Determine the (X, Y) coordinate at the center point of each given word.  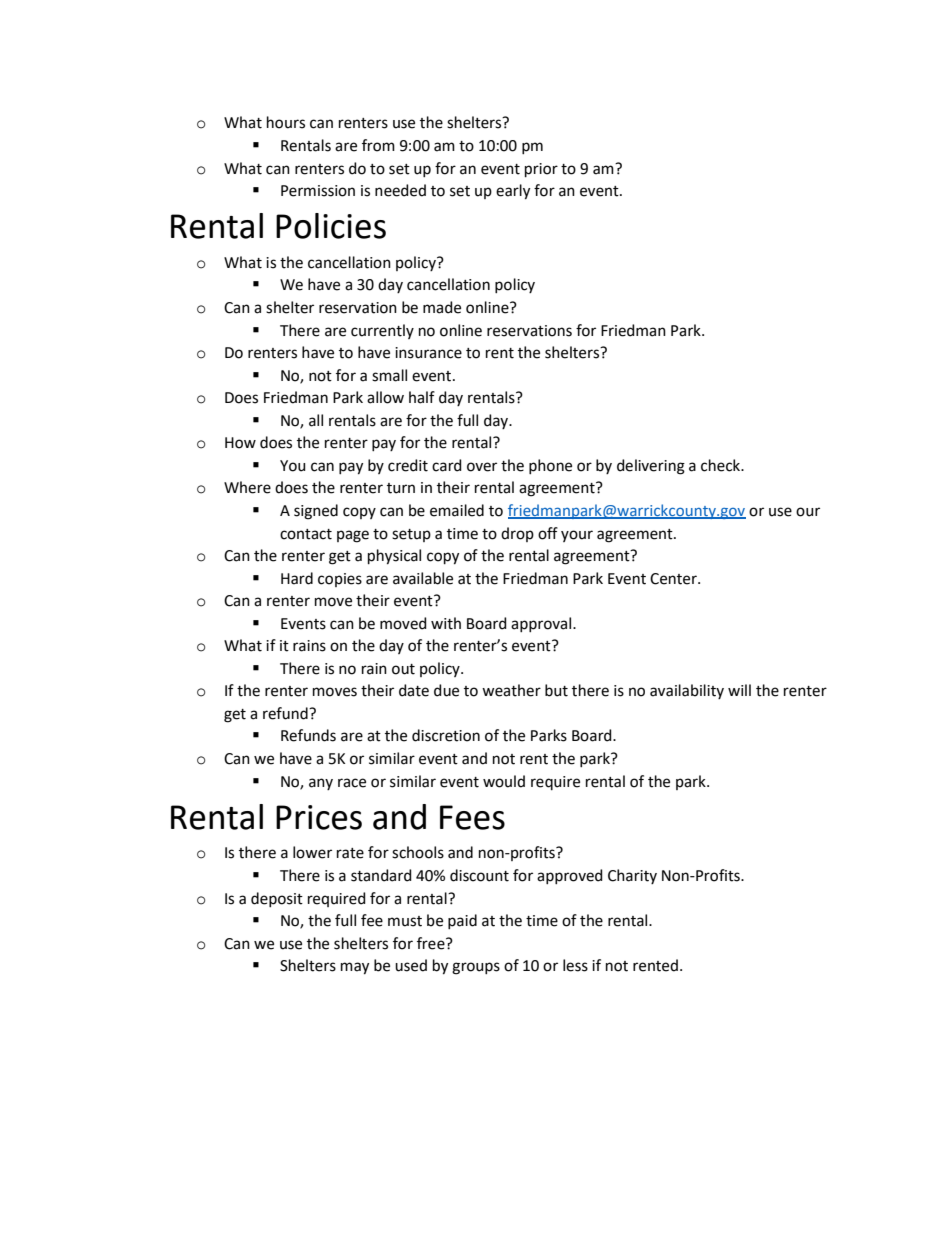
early (513, 192)
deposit (277, 899)
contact (306, 534)
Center (674, 579)
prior (541, 170)
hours (286, 122)
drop (517, 534)
